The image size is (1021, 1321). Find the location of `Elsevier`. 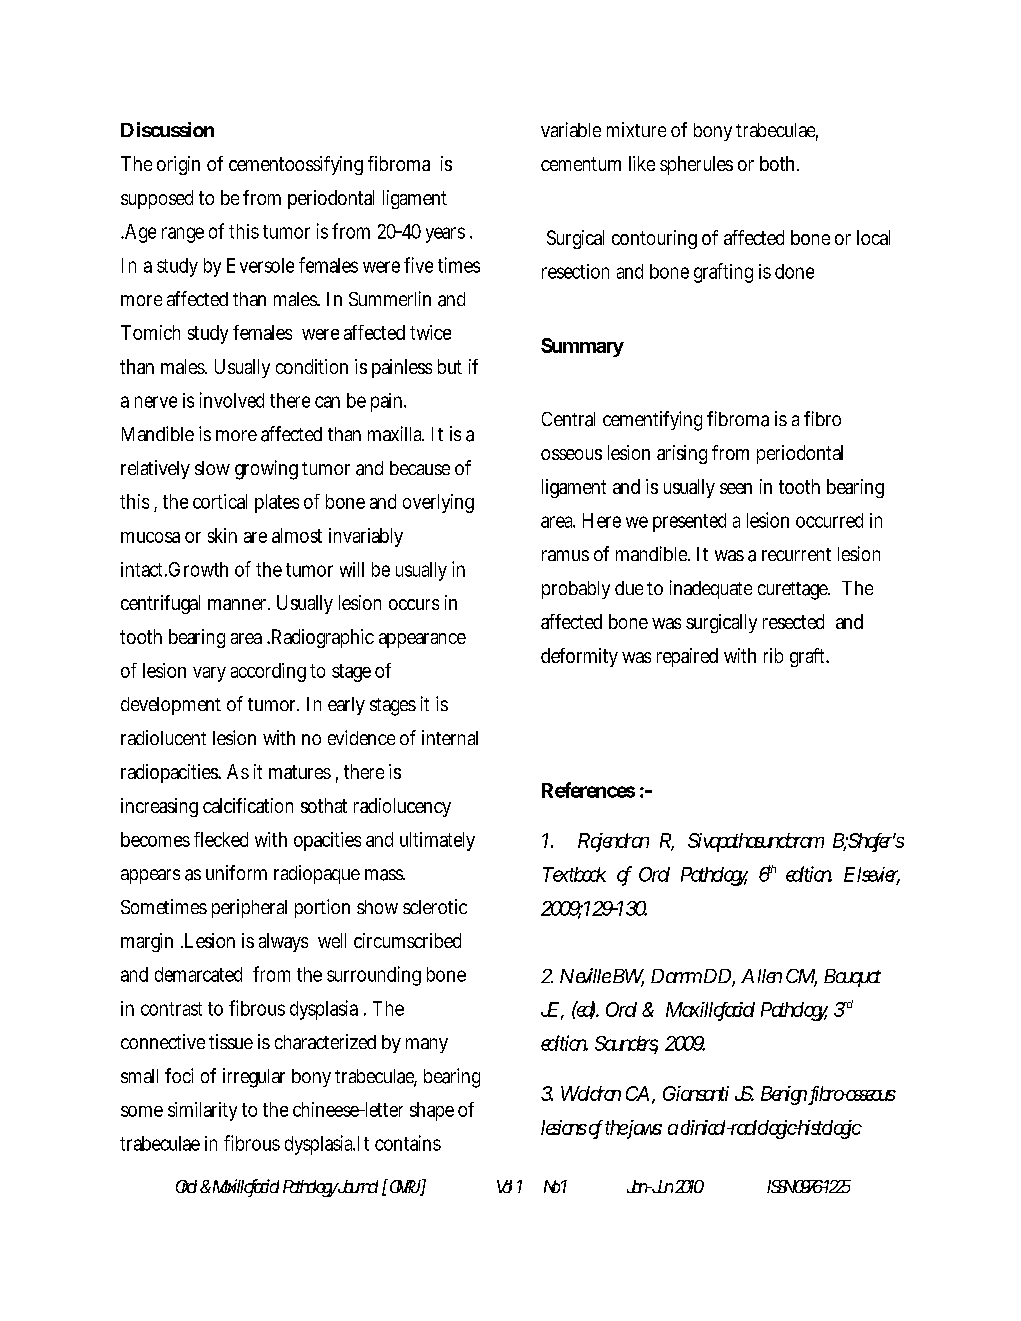

Elsevier is located at coordinates (872, 875).
